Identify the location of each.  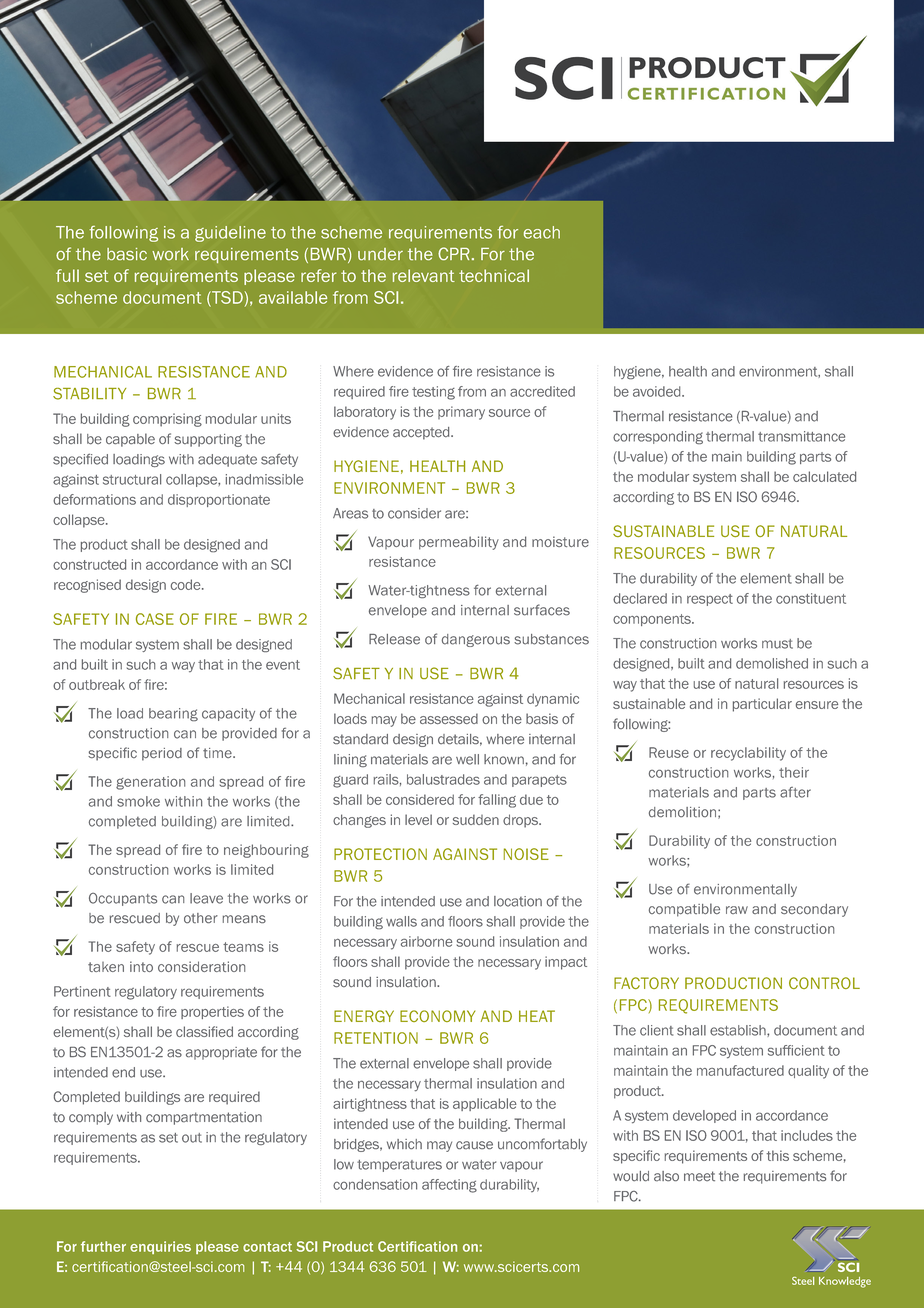
(542, 232).
